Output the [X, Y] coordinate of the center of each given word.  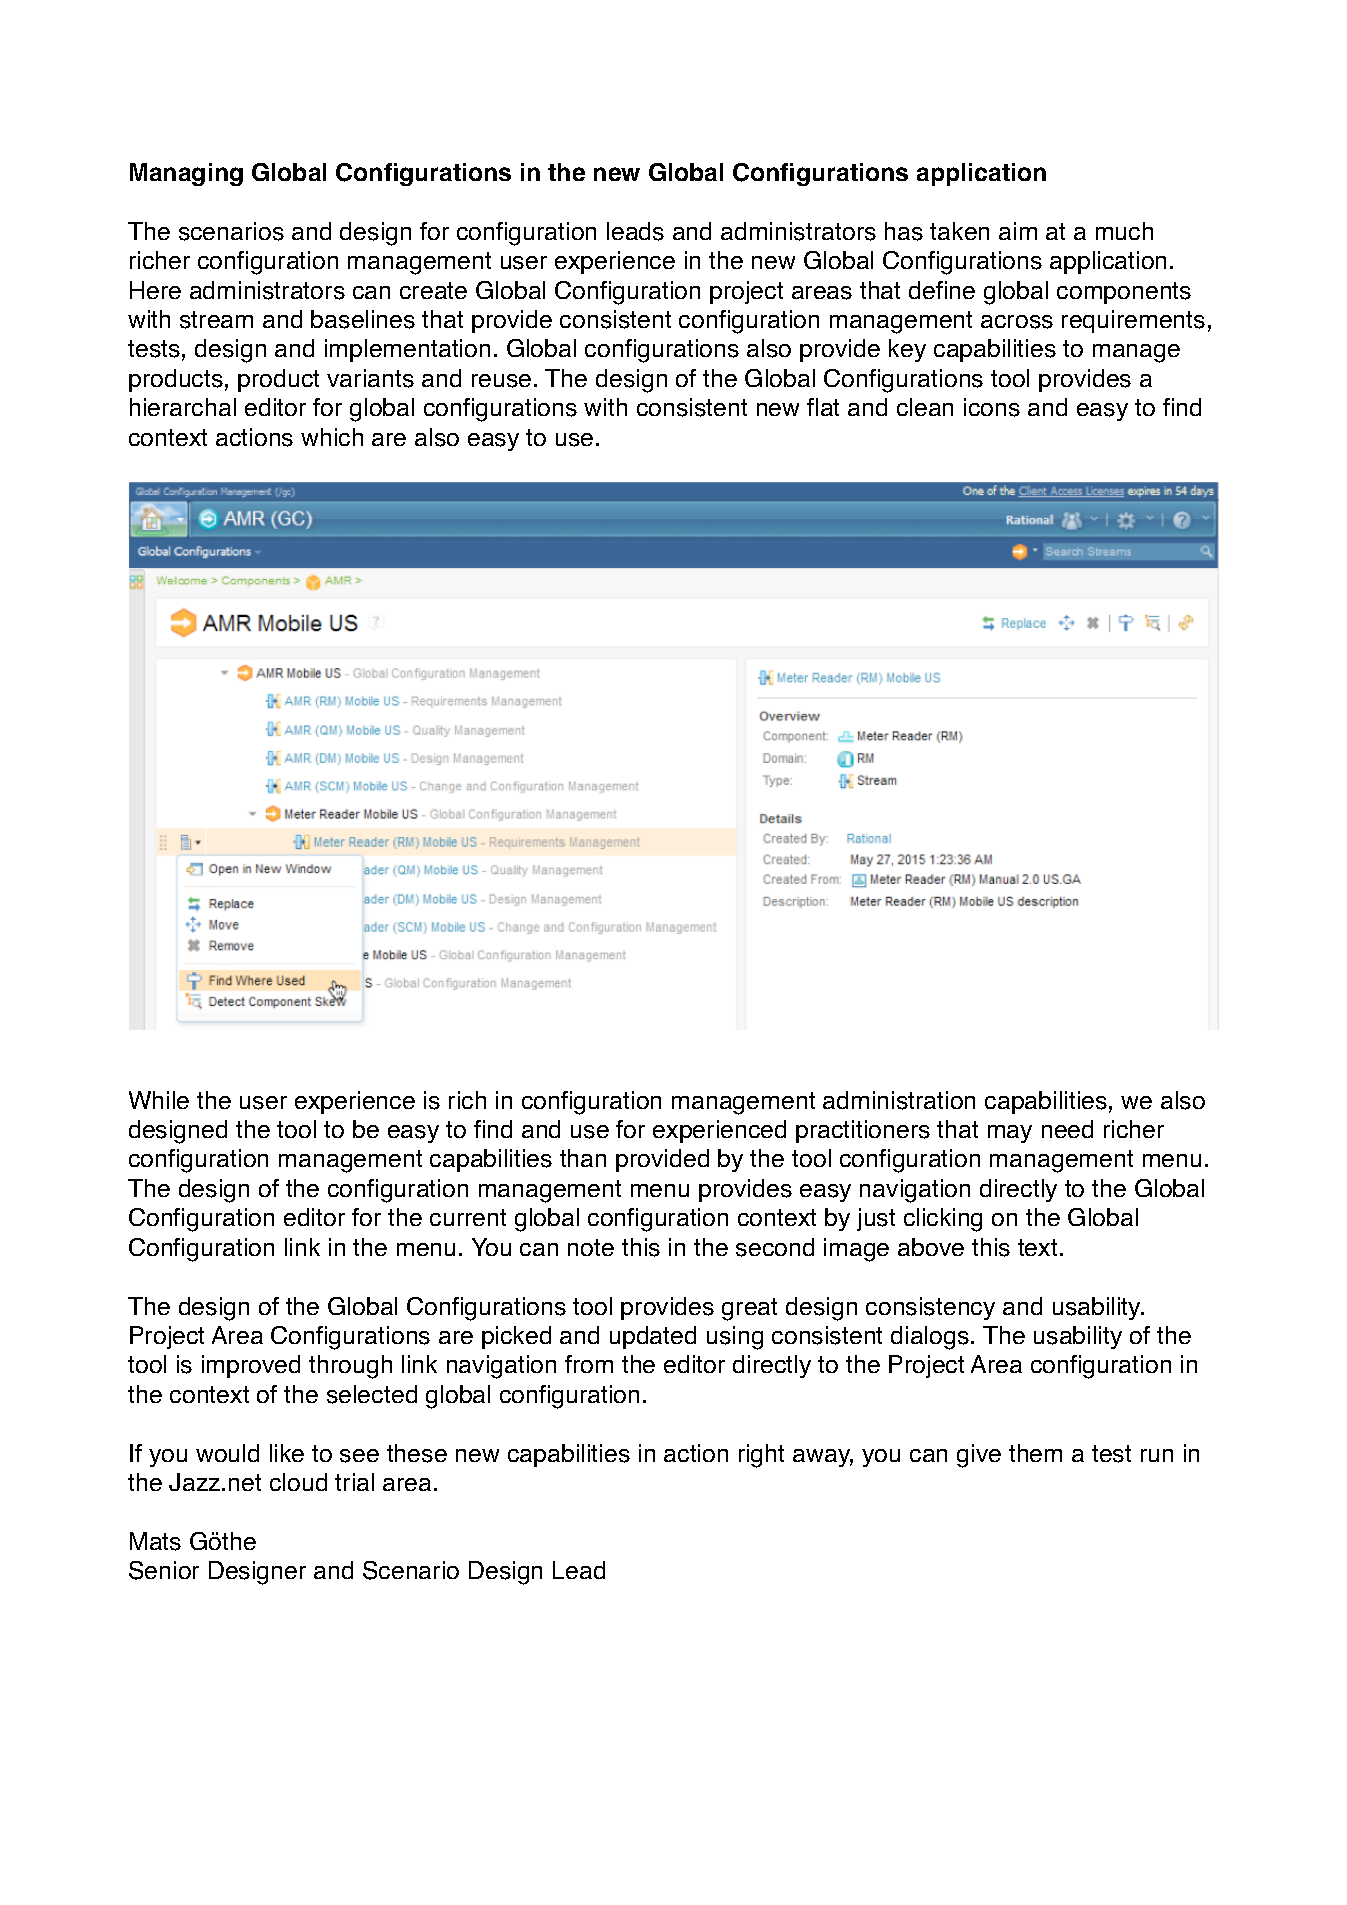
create [433, 290]
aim [1018, 231]
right [761, 1456]
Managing [186, 174]
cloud [298, 1482]
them [1035, 1453]
